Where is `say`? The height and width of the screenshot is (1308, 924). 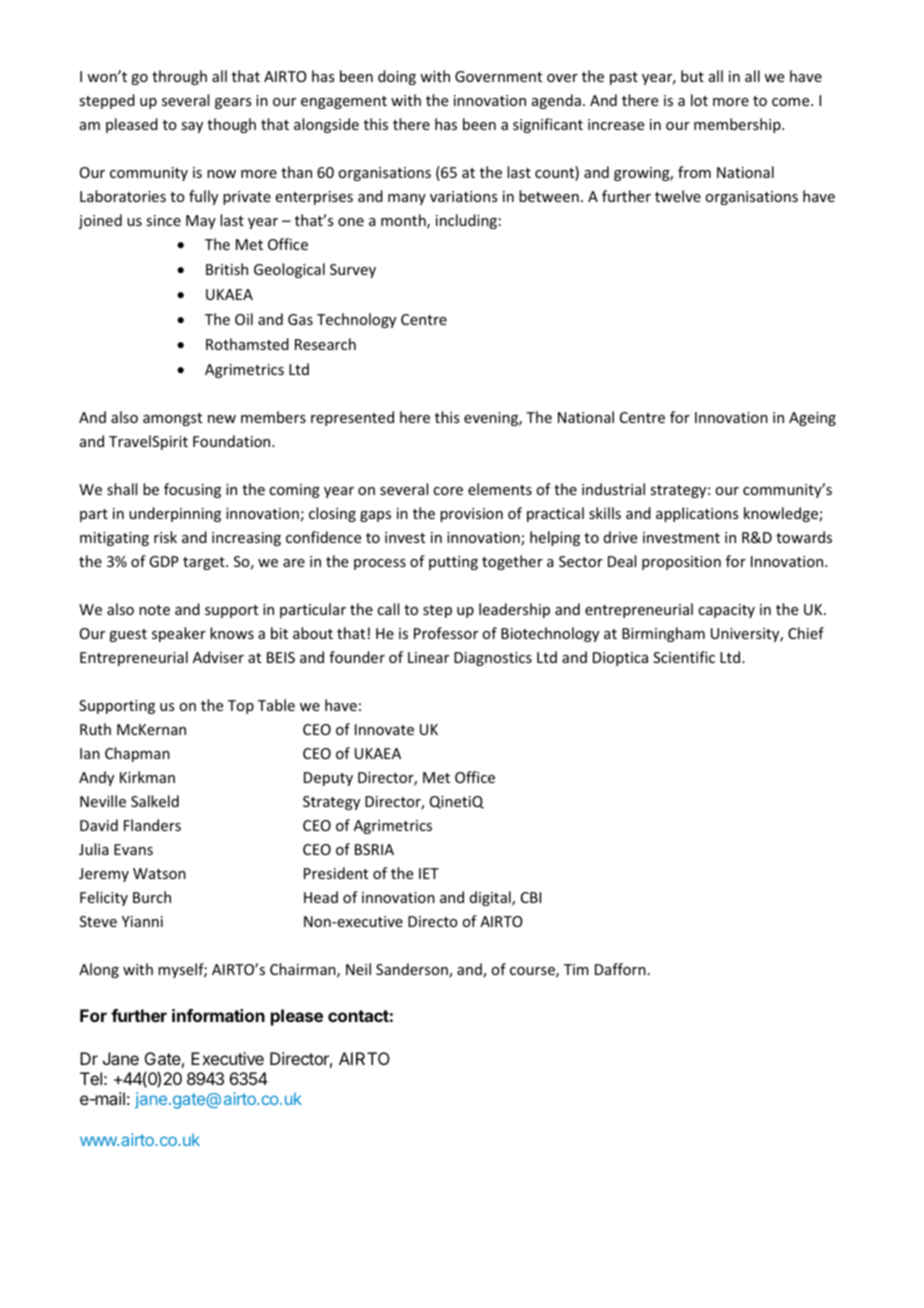 say is located at coordinates (192, 127).
